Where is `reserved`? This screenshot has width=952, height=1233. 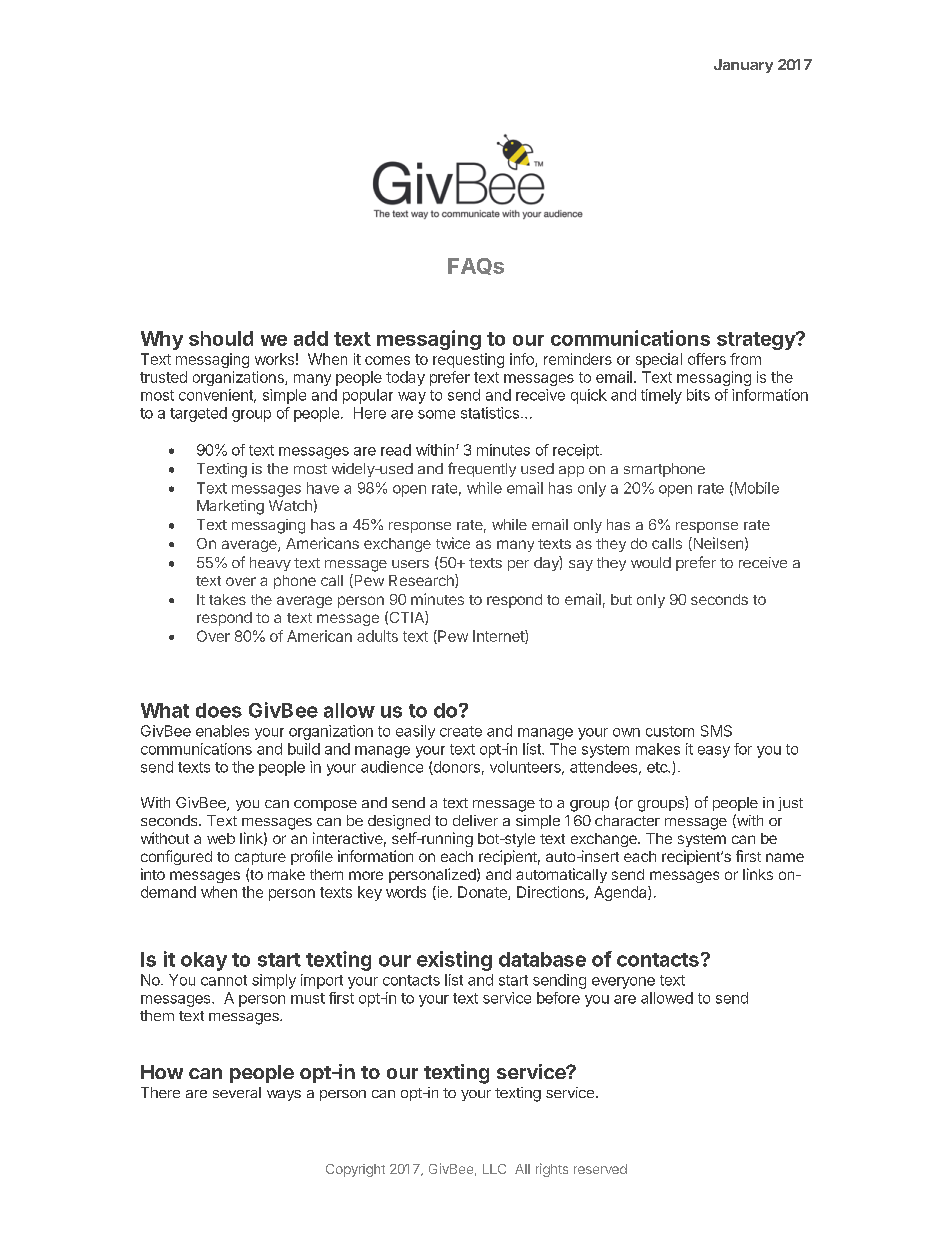
reserved is located at coordinates (600, 1169).
